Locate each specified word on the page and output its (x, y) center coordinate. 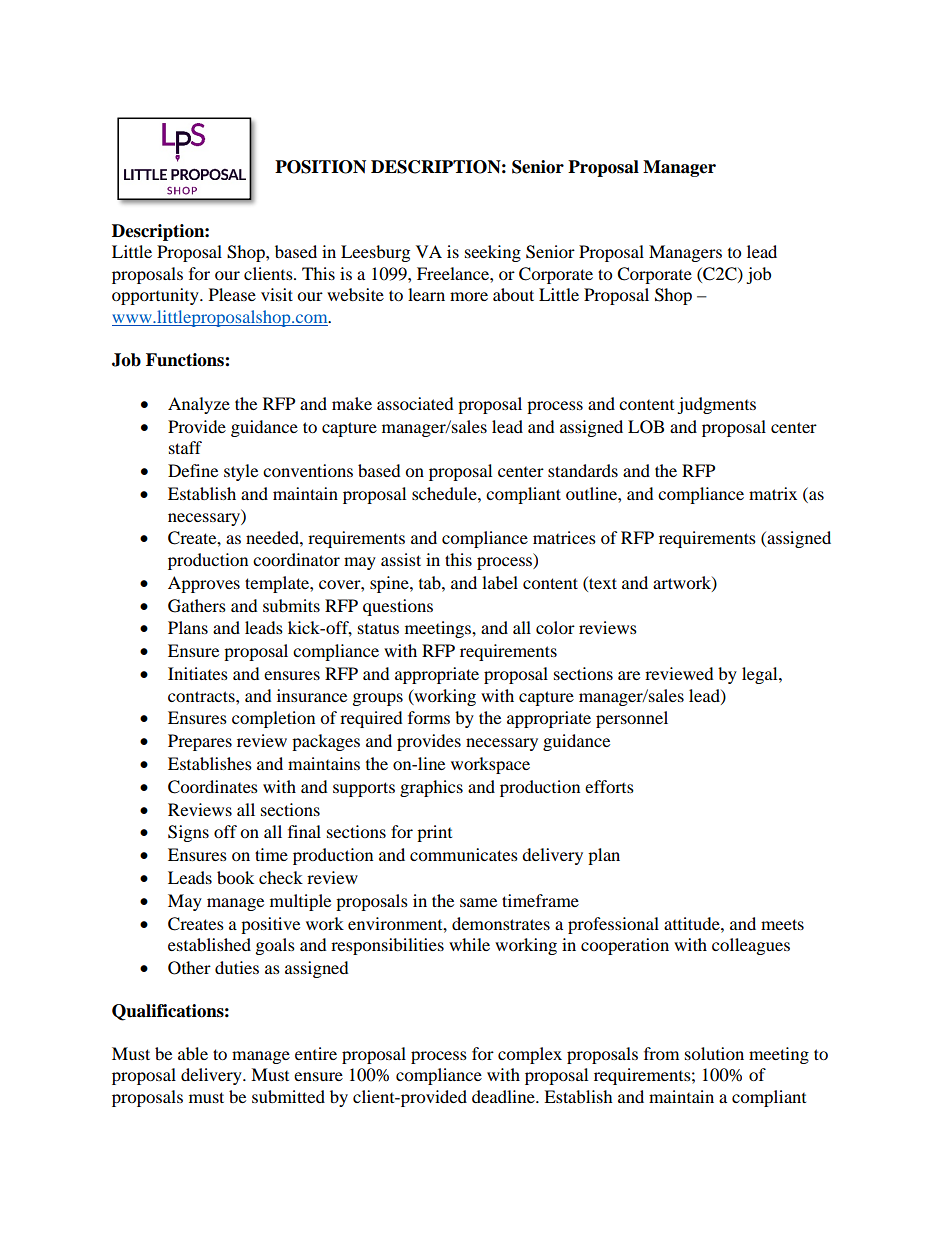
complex (530, 1055)
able (193, 1053)
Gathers (197, 606)
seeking (493, 253)
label (500, 582)
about (513, 294)
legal (761, 675)
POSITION (320, 167)
